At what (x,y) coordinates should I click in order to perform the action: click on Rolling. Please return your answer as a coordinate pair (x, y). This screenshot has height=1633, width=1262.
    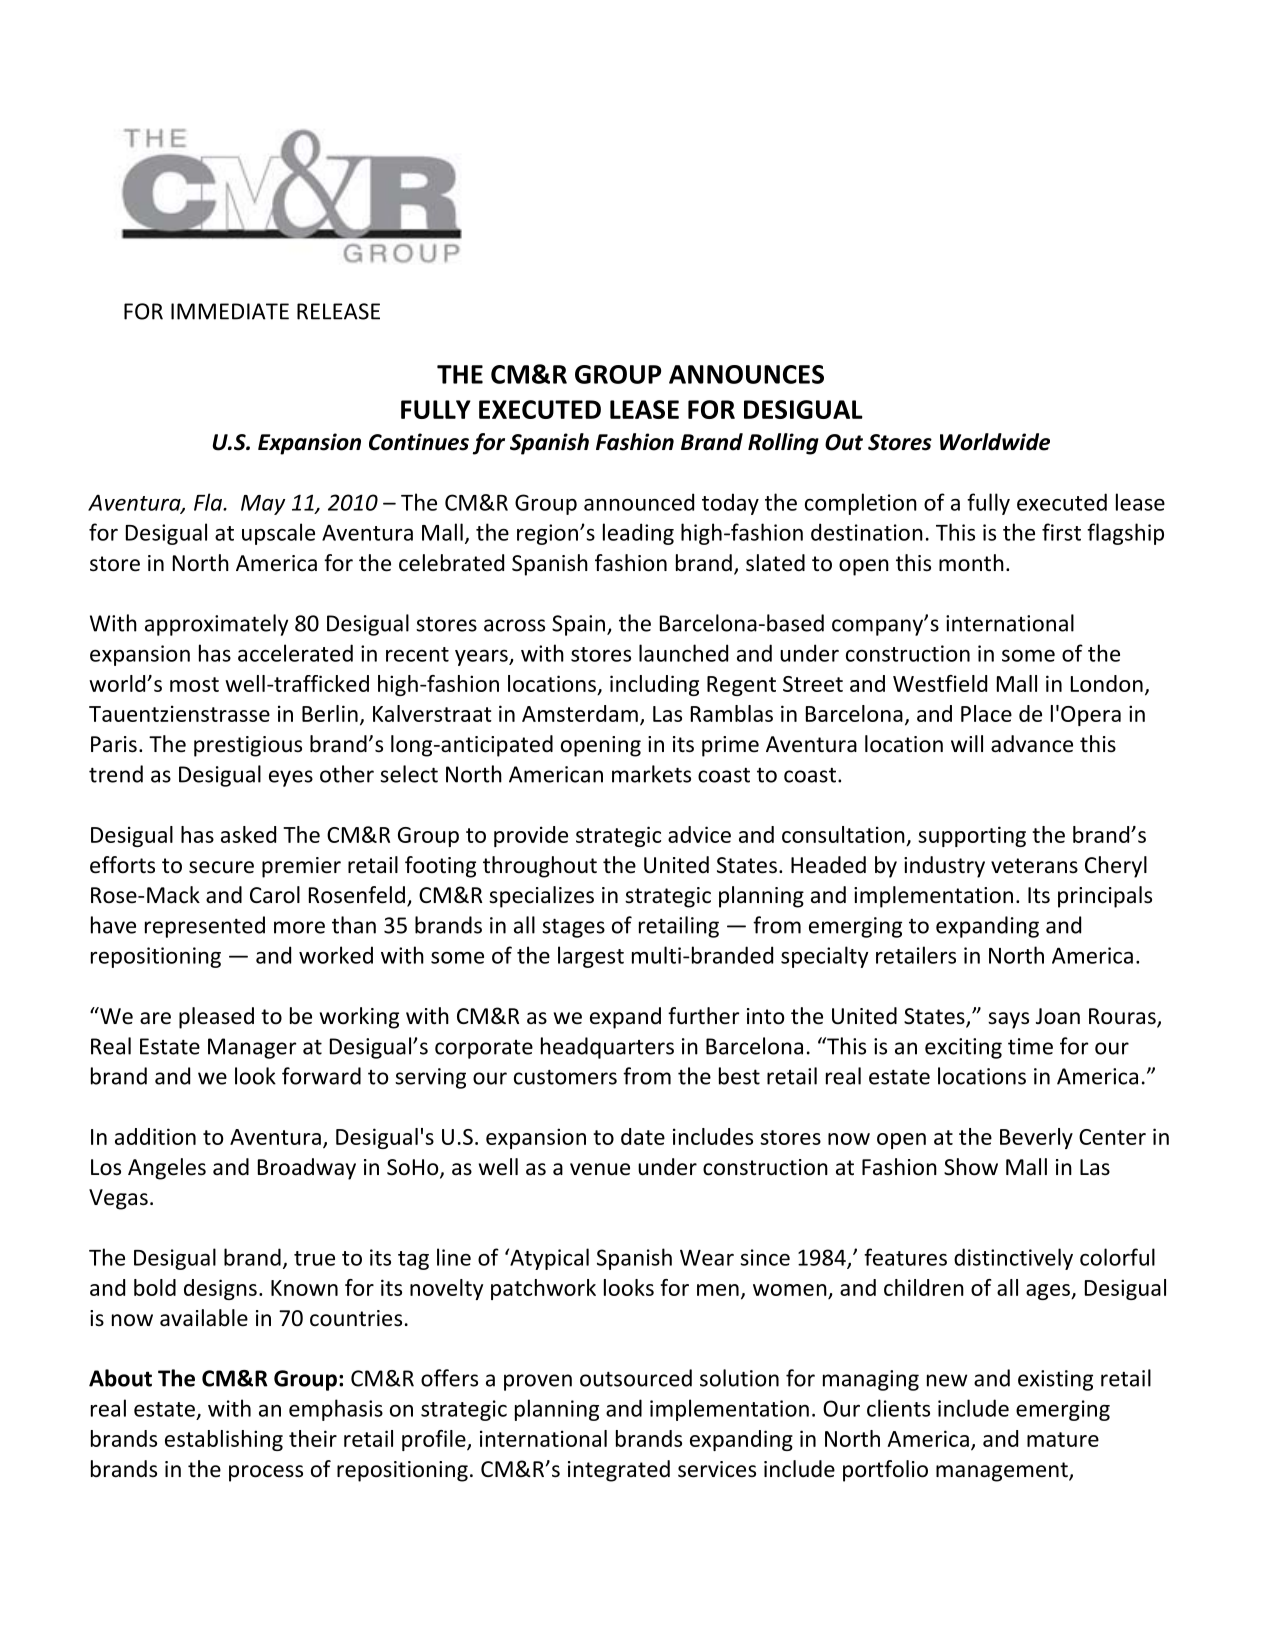
    Looking at the image, I should click on (783, 444).
